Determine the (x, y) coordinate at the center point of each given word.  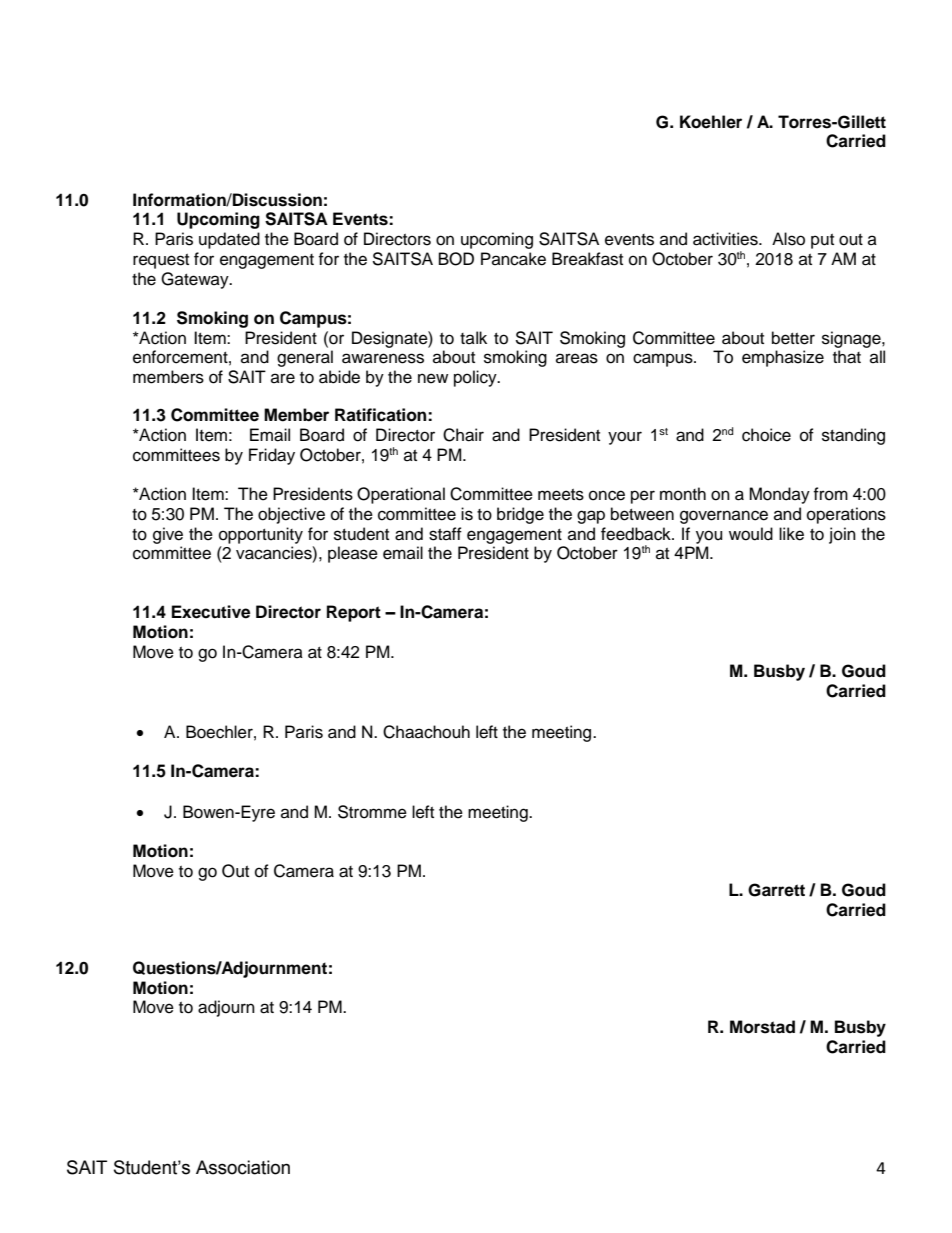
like (791, 534)
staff (445, 534)
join (842, 535)
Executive (211, 612)
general (305, 358)
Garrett (776, 890)
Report (354, 613)
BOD (456, 259)
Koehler (711, 122)
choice (766, 435)
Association (243, 1167)
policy (476, 378)
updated (229, 240)
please (353, 554)
